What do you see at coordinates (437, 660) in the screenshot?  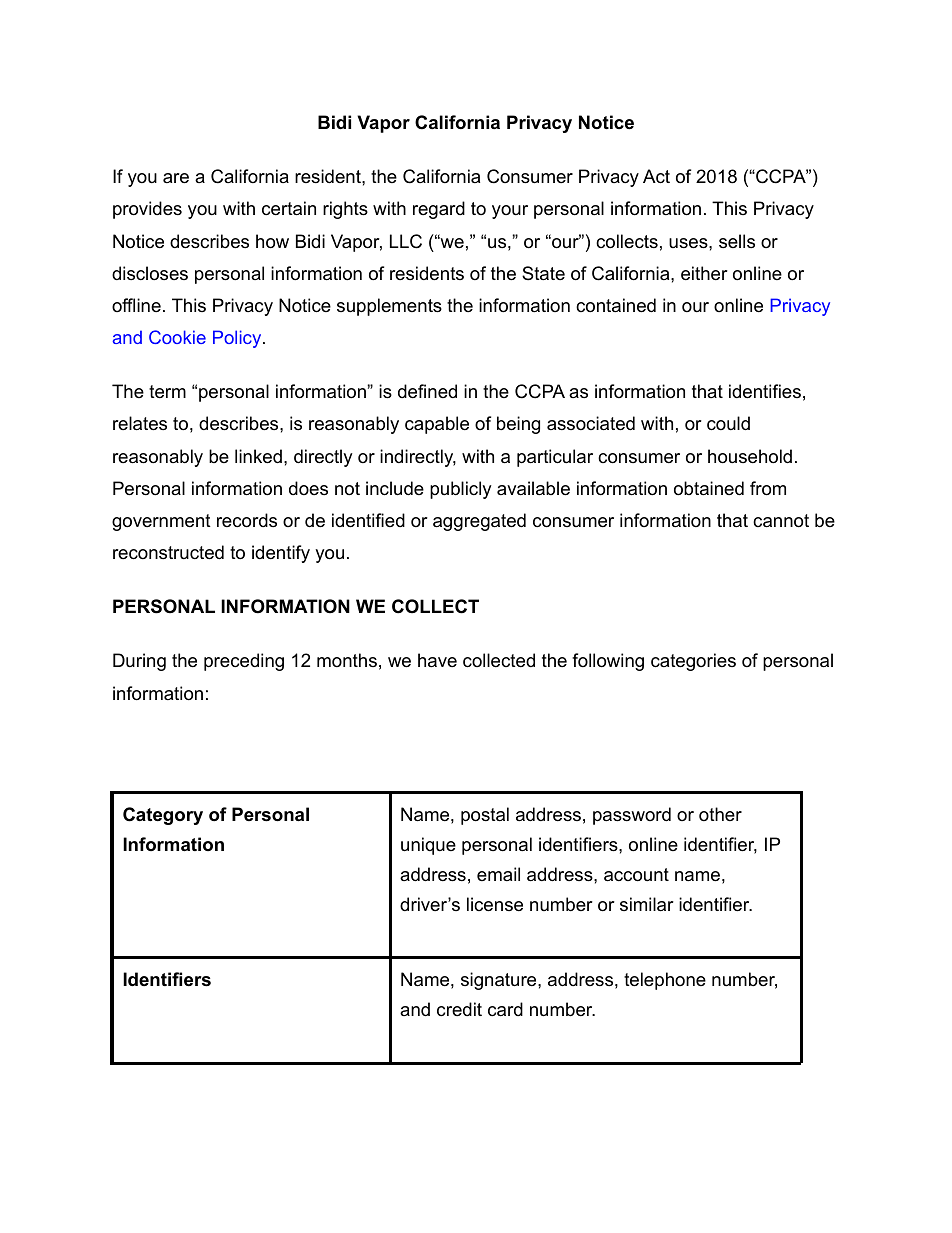 I see `have` at bounding box center [437, 660].
